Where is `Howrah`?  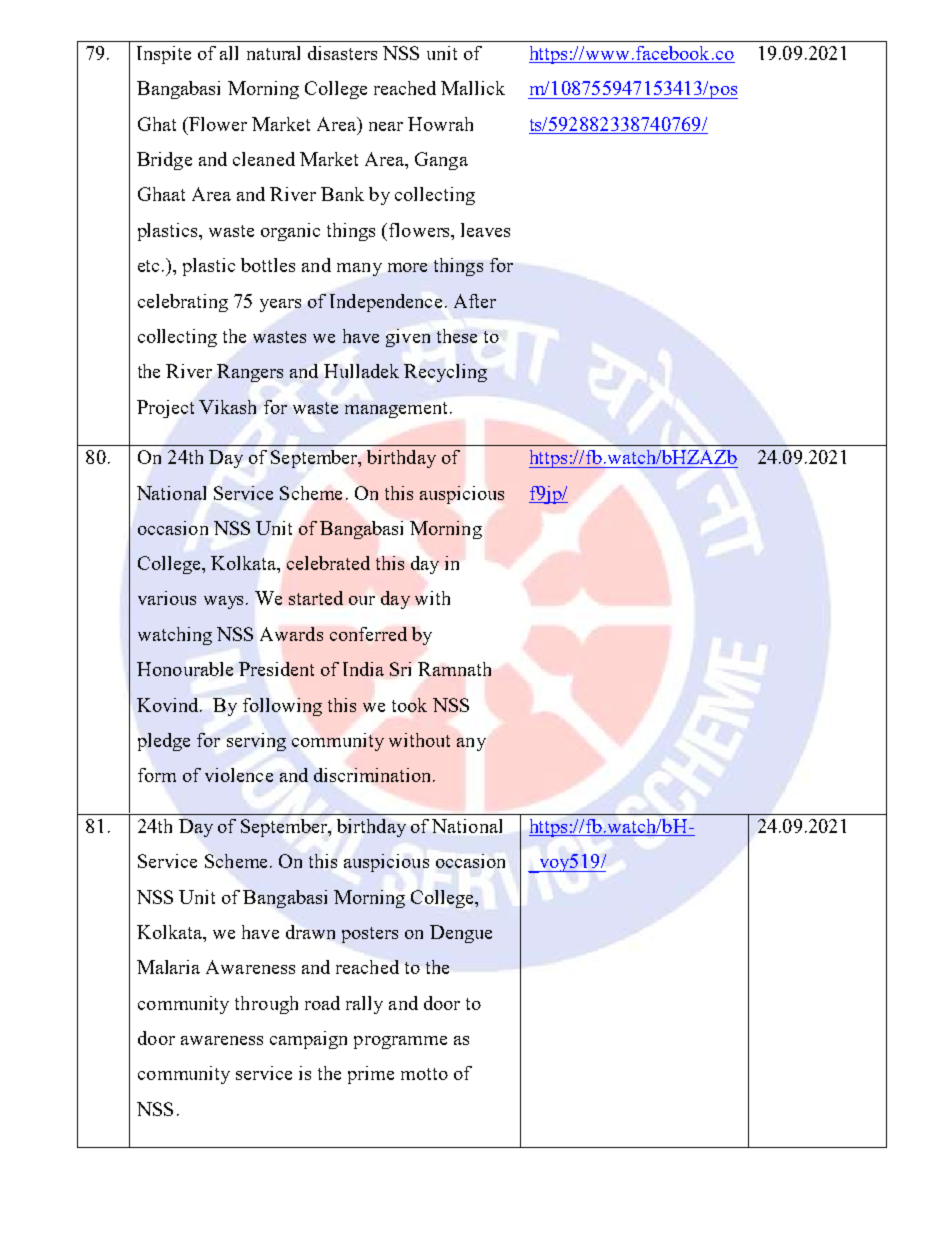 Howrah is located at coordinates (440, 124).
